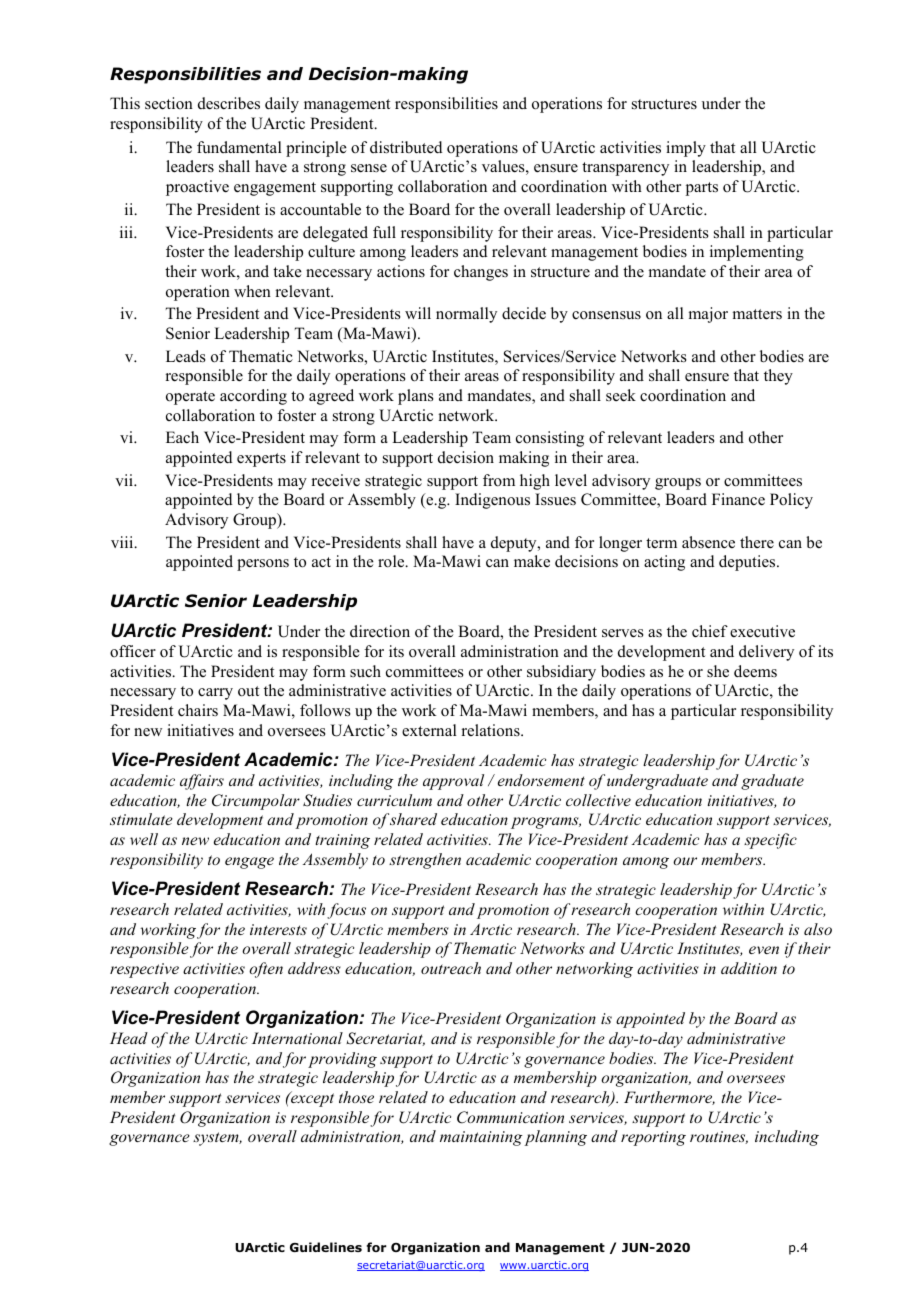 The image size is (924, 1307). Describe the element at coordinates (326, 1247) in the document. I see `Guidelines` at that location.
